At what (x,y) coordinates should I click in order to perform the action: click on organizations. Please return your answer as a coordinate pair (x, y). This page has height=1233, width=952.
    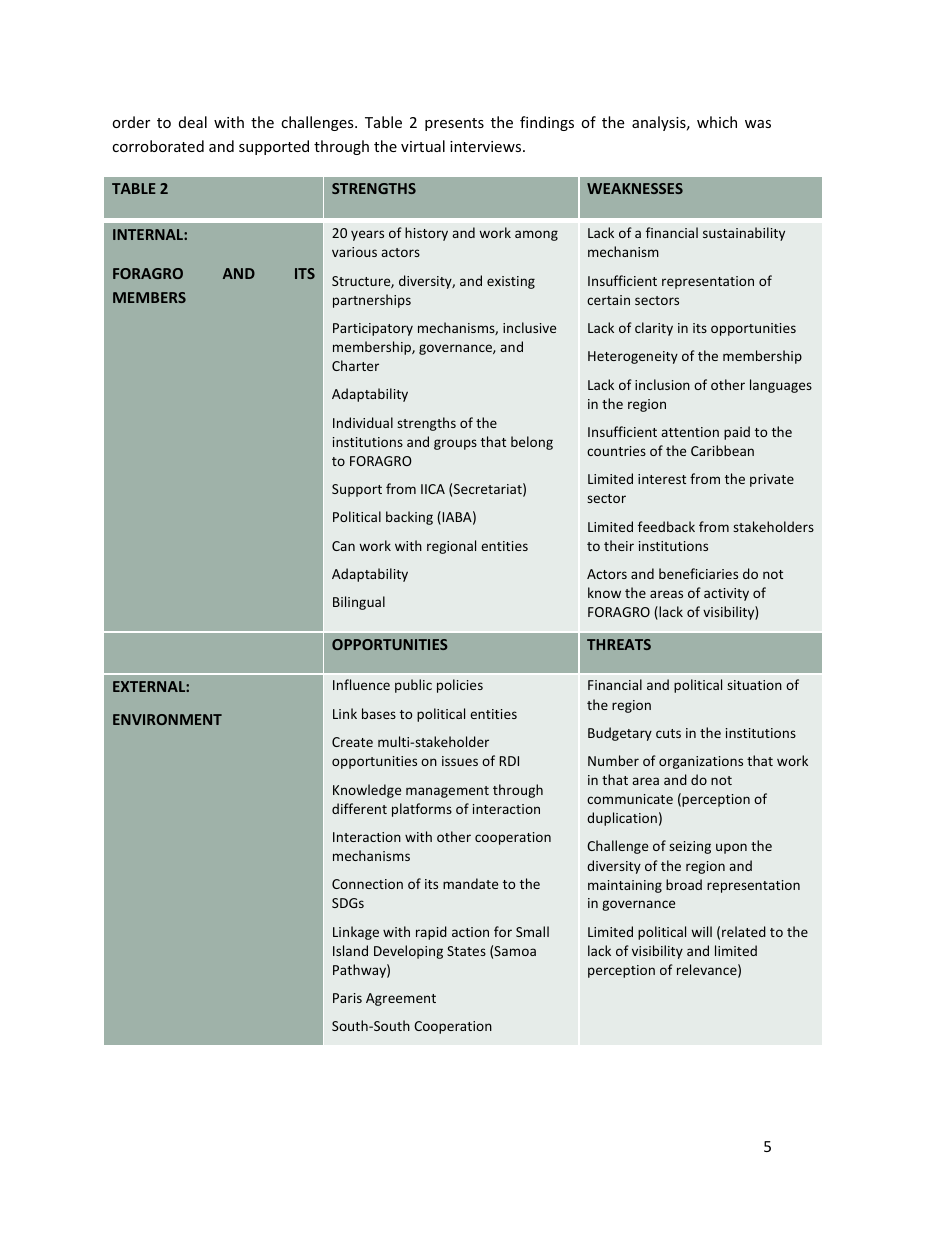
    Looking at the image, I should click on (701, 762).
